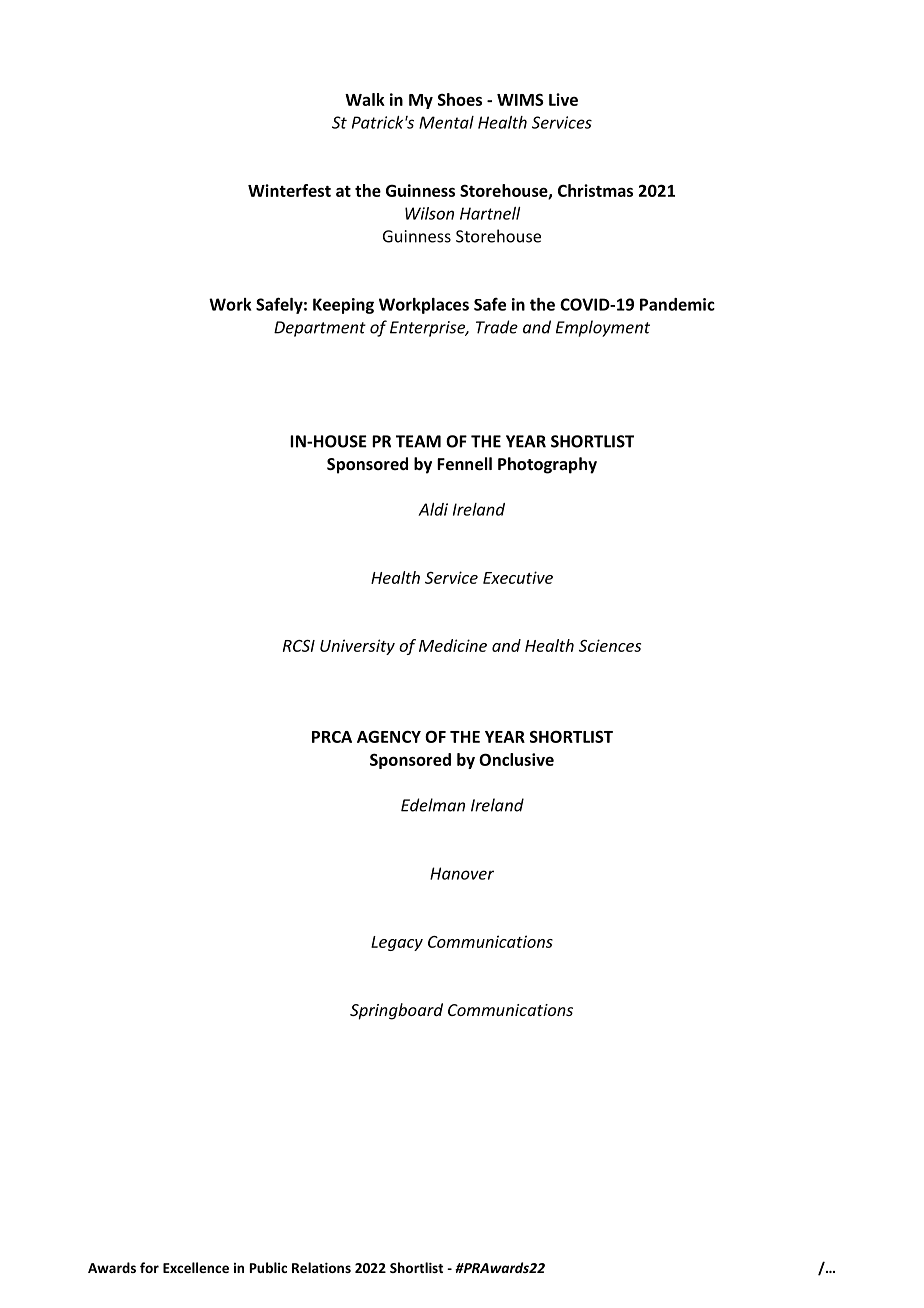 This screenshot has width=924, height=1308. I want to click on Excellence, so click(196, 1267).
